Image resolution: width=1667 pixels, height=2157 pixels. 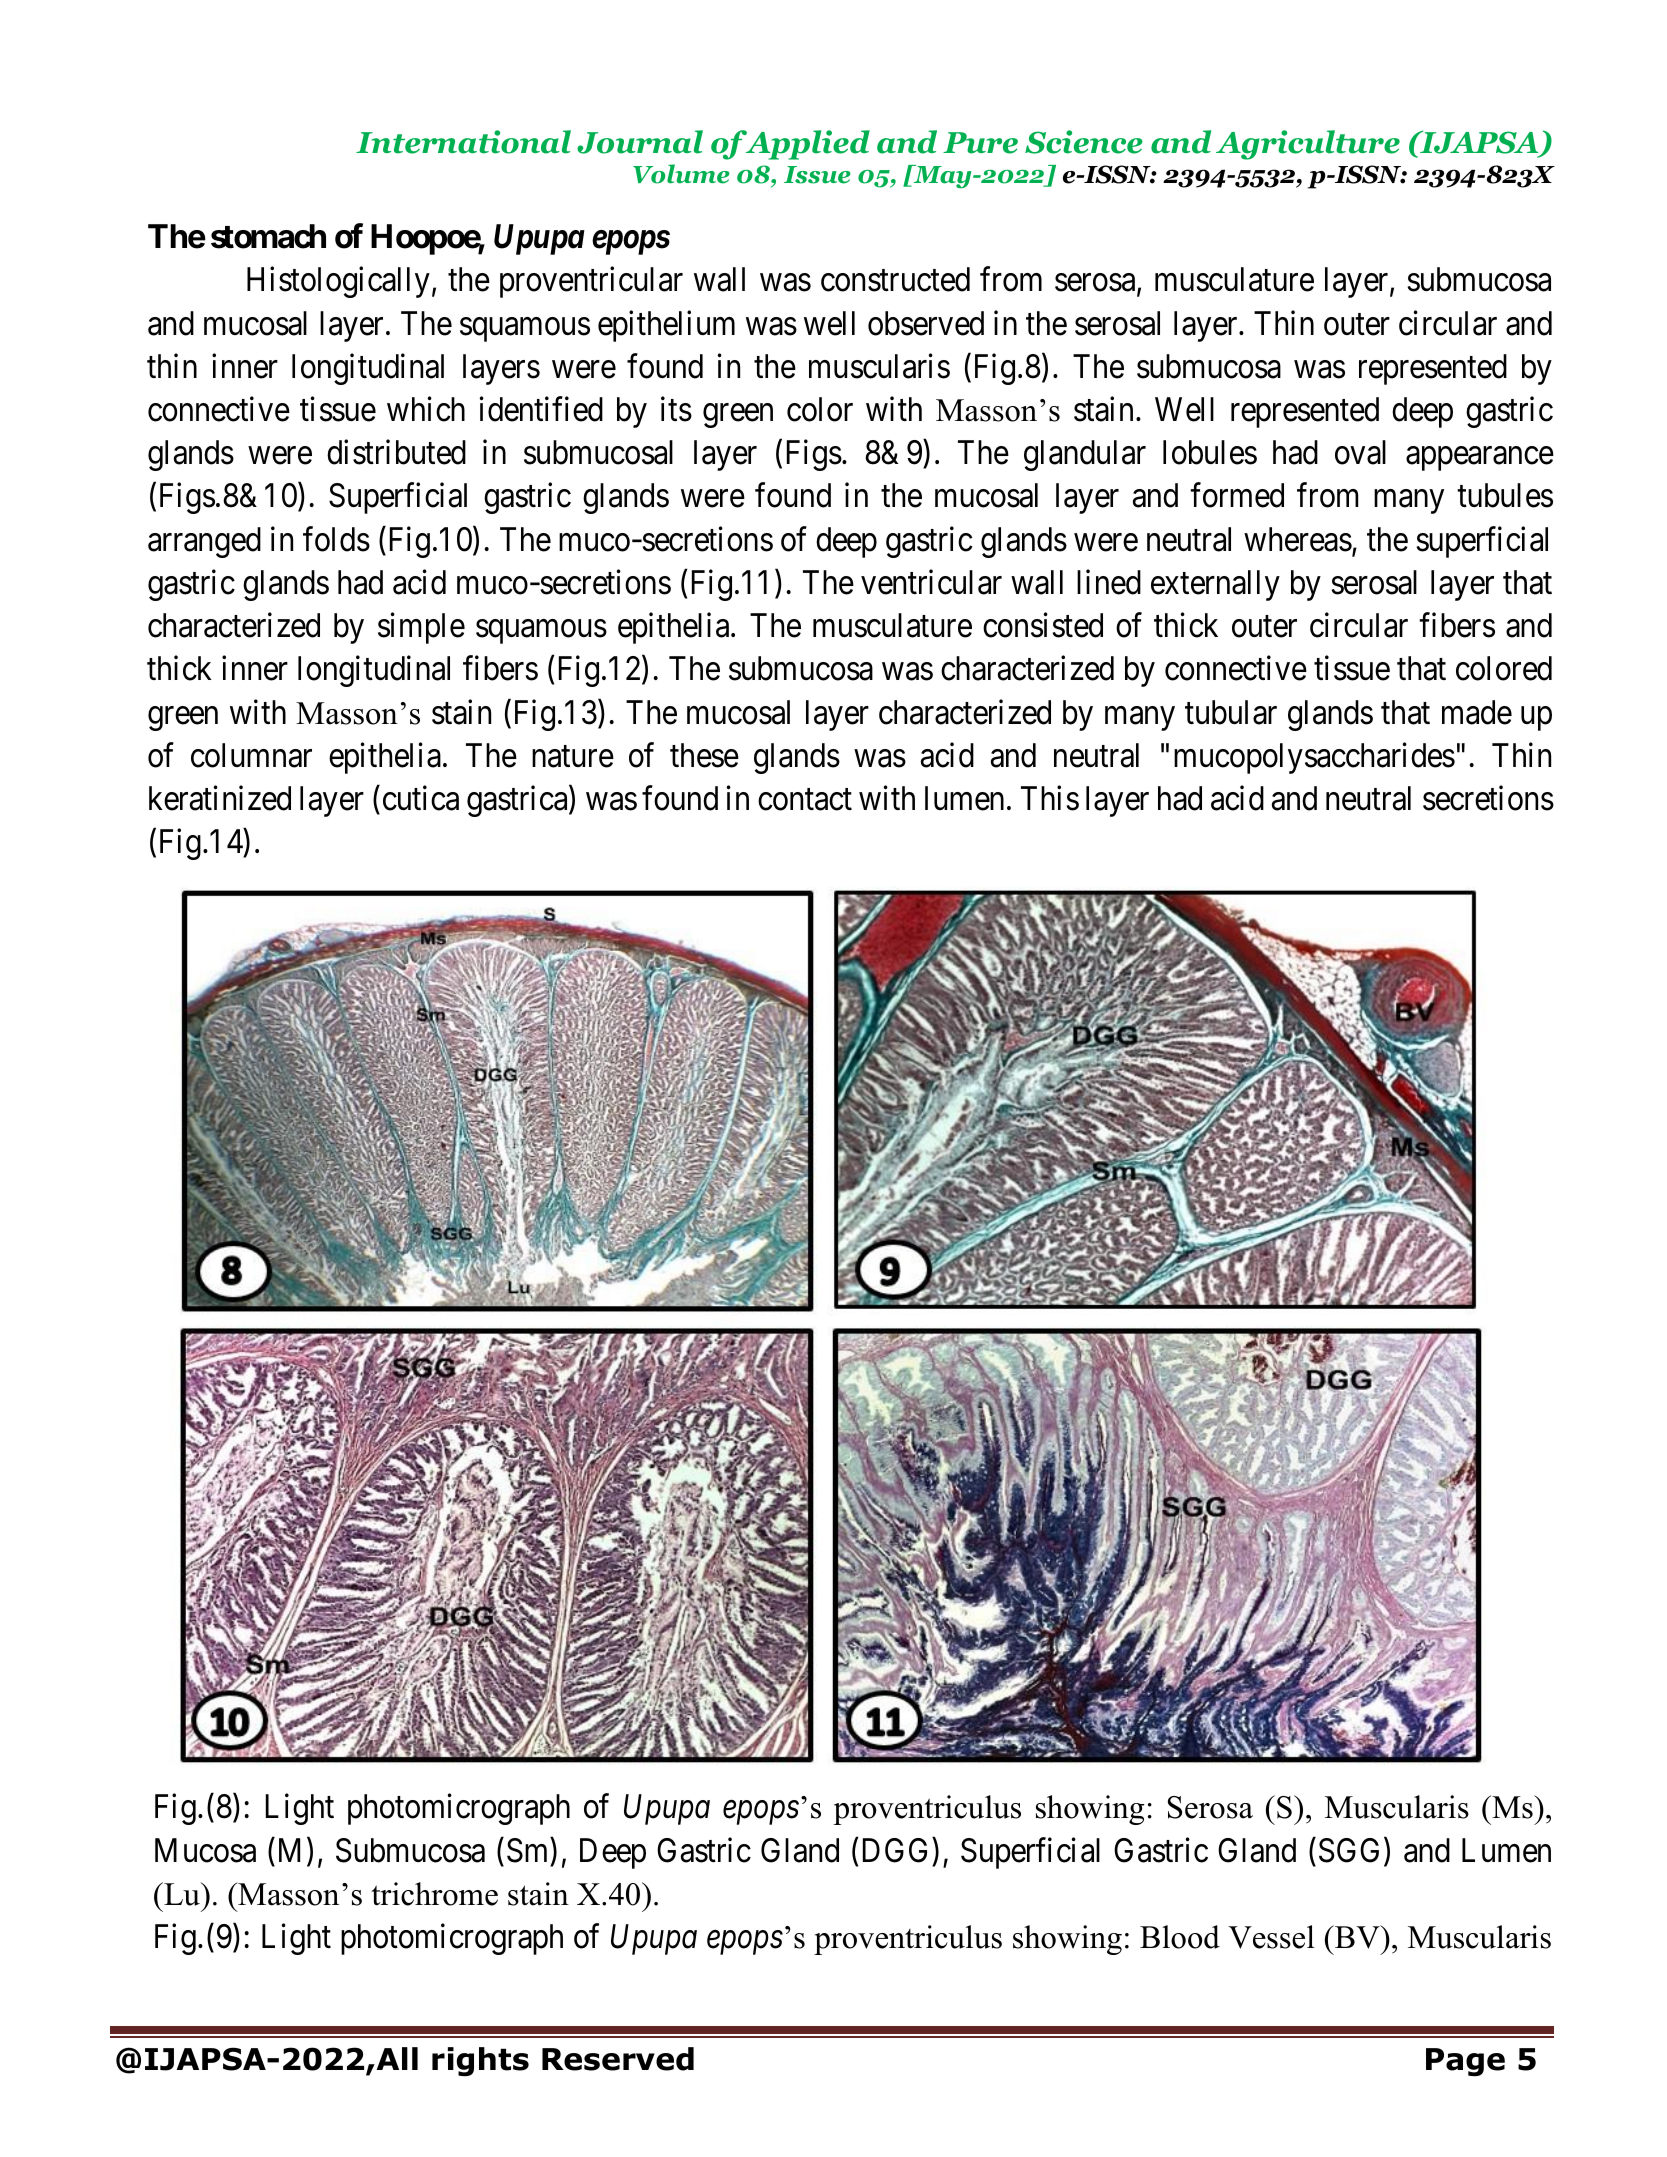 I want to click on keratinized, so click(x=220, y=798).
